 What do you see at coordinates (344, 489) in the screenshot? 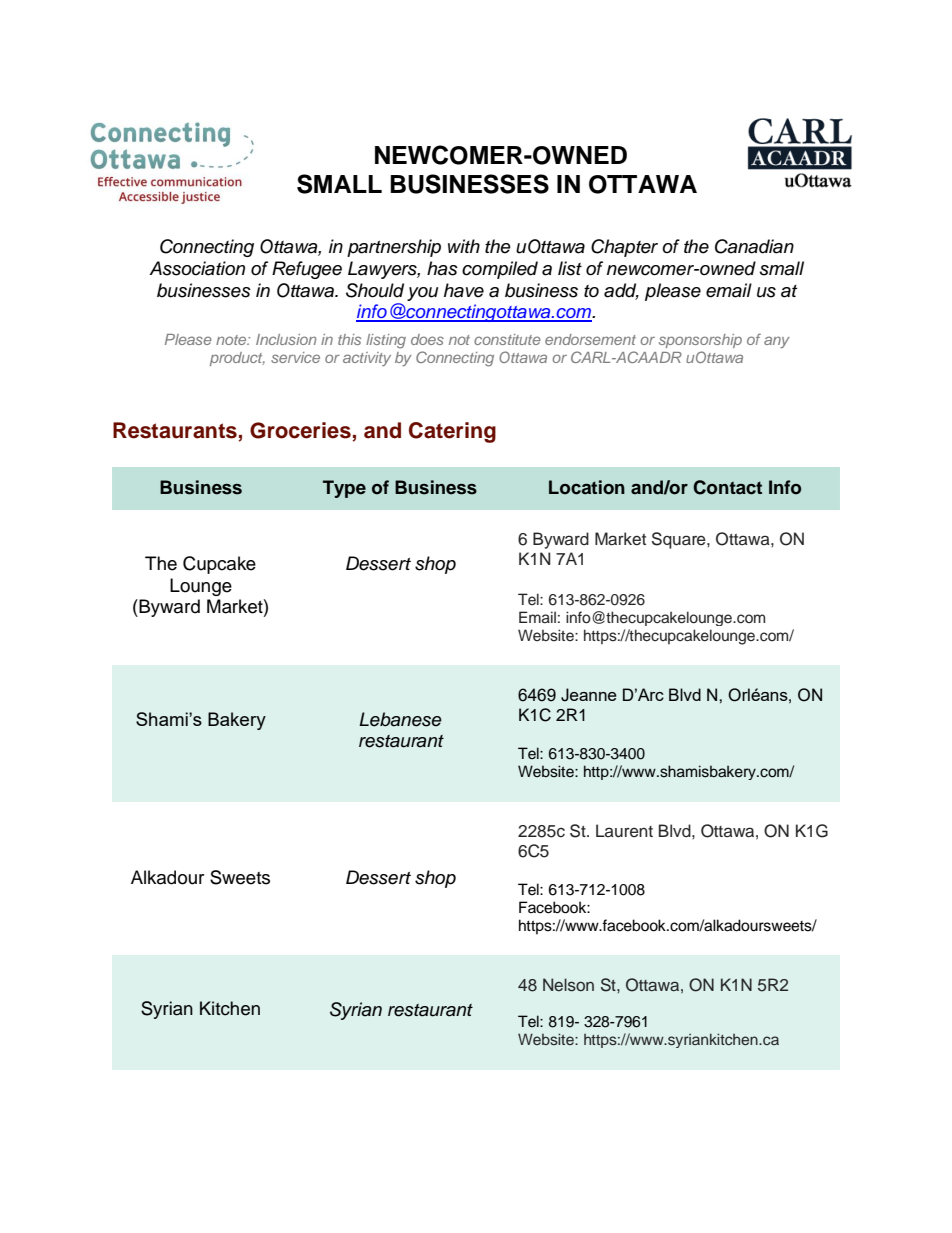
I see `Type` at bounding box center [344, 489].
